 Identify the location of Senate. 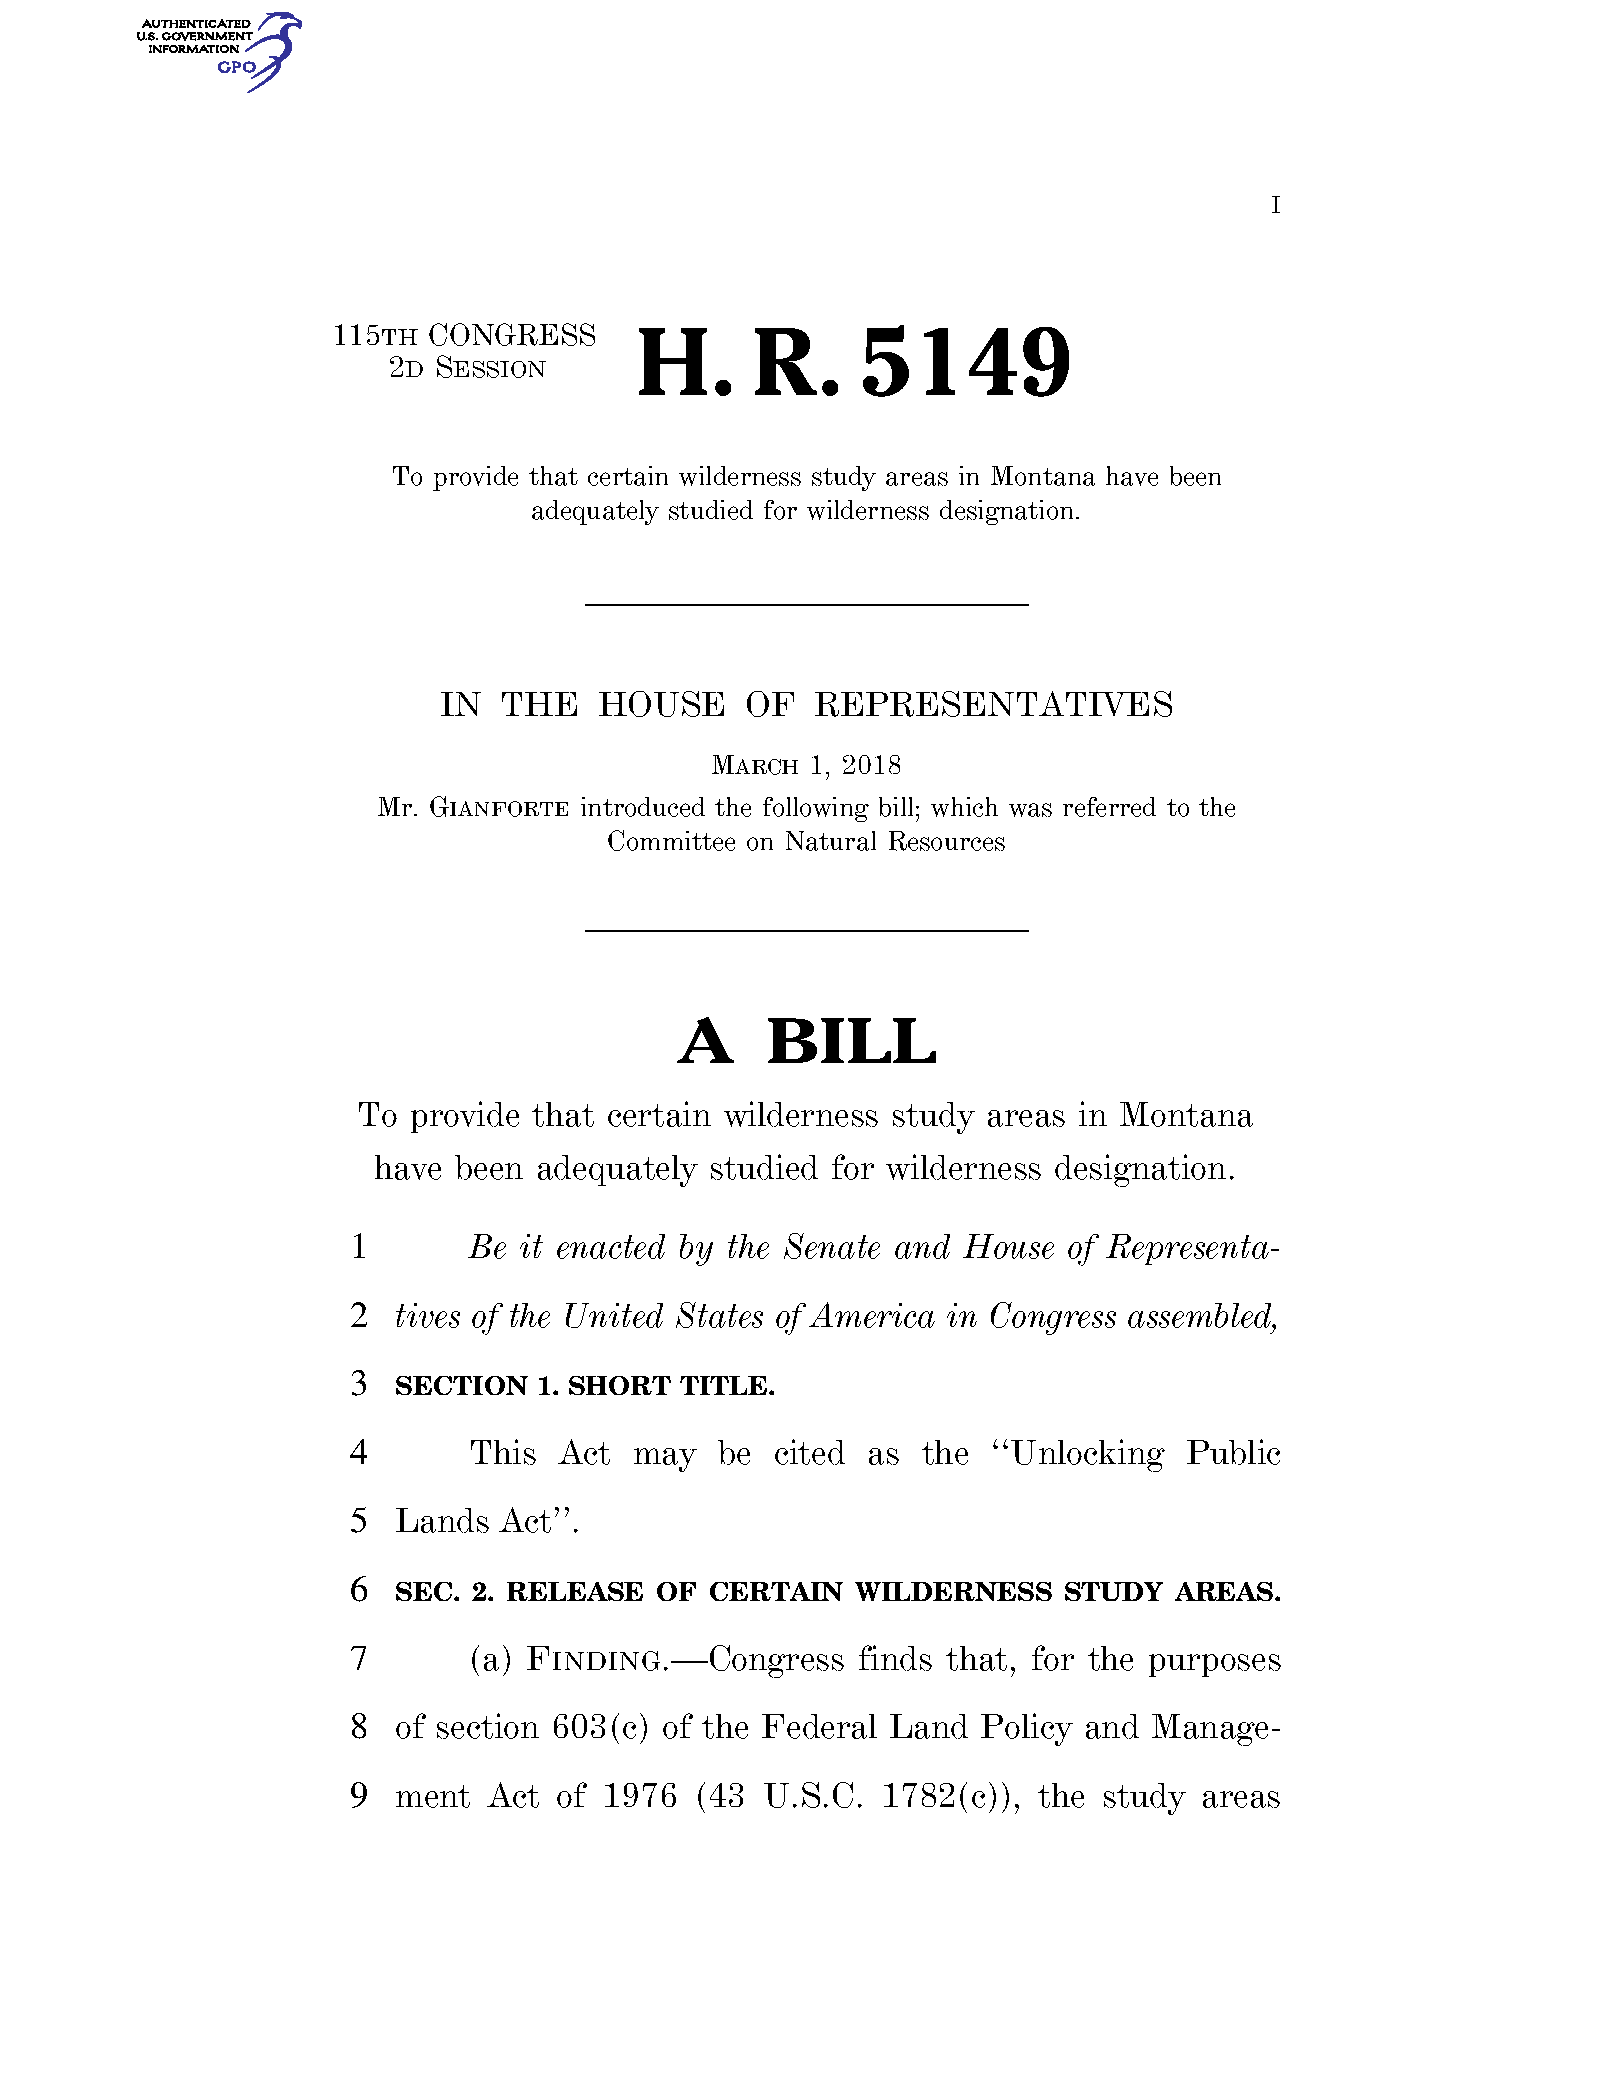
(832, 1246).
